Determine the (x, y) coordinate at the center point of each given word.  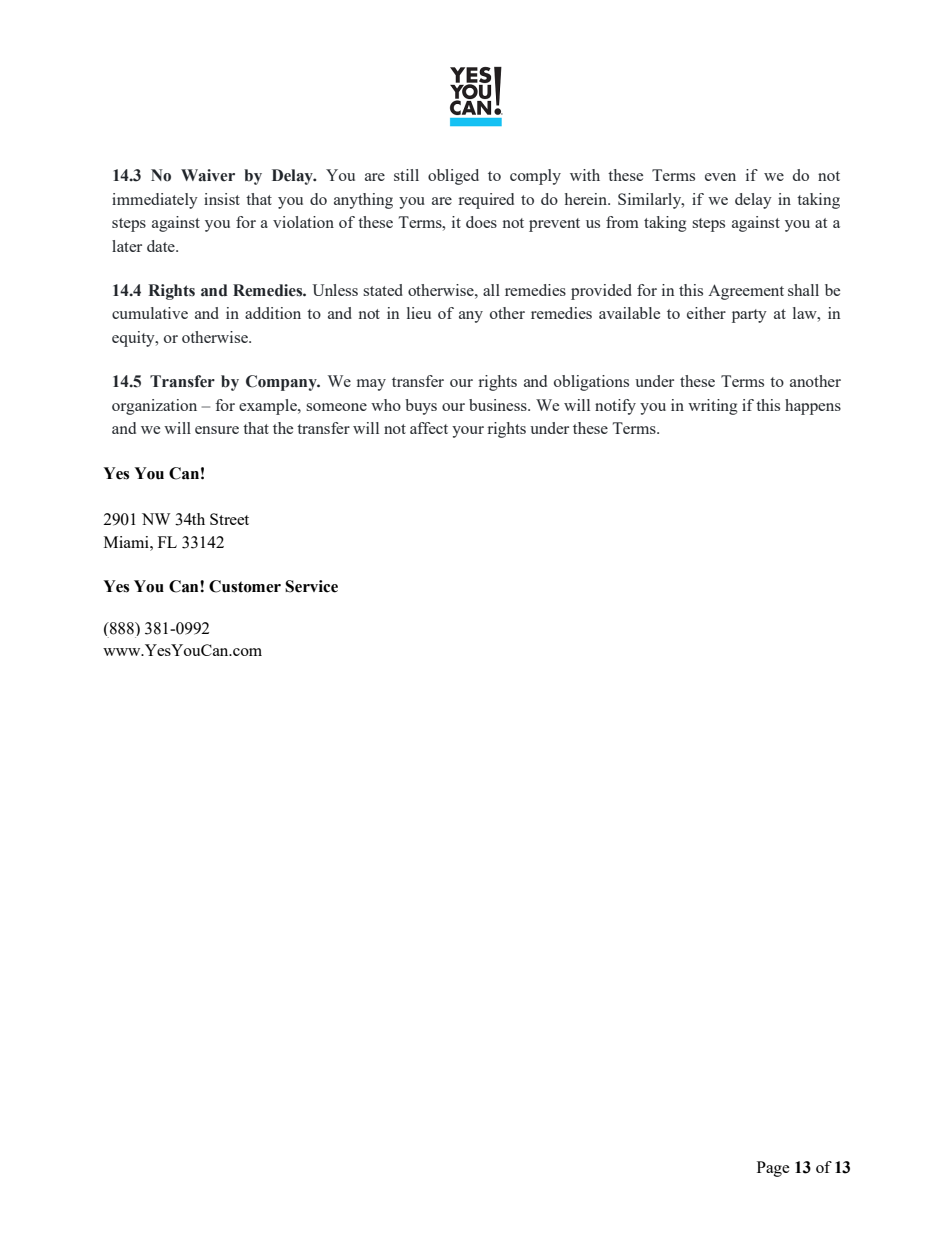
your (468, 432)
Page (773, 1169)
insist (222, 199)
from (622, 222)
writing (713, 407)
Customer (245, 586)
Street (229, 519)
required (486, 201)
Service (311, 586)
